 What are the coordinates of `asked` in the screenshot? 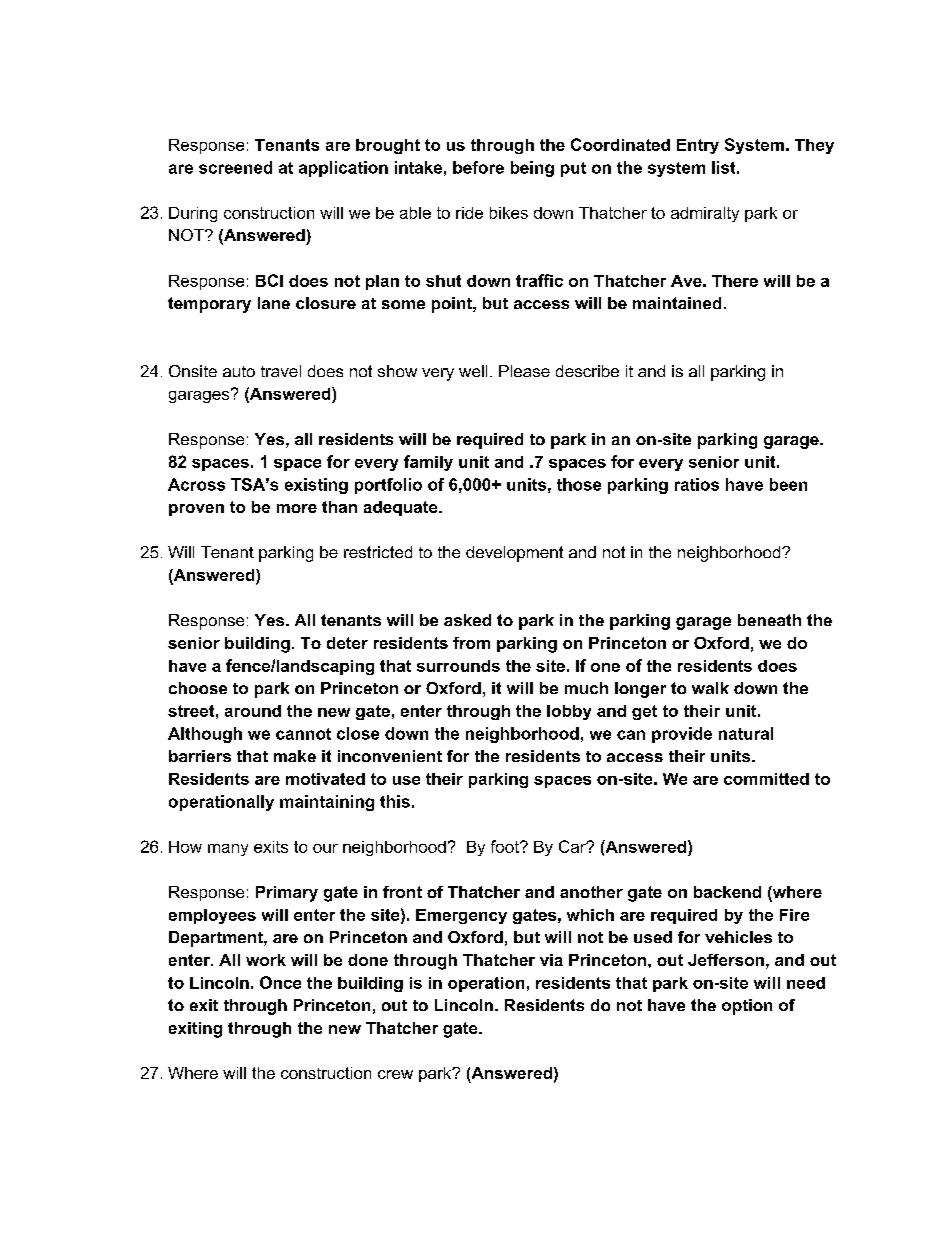 It's located at (467, 620).
